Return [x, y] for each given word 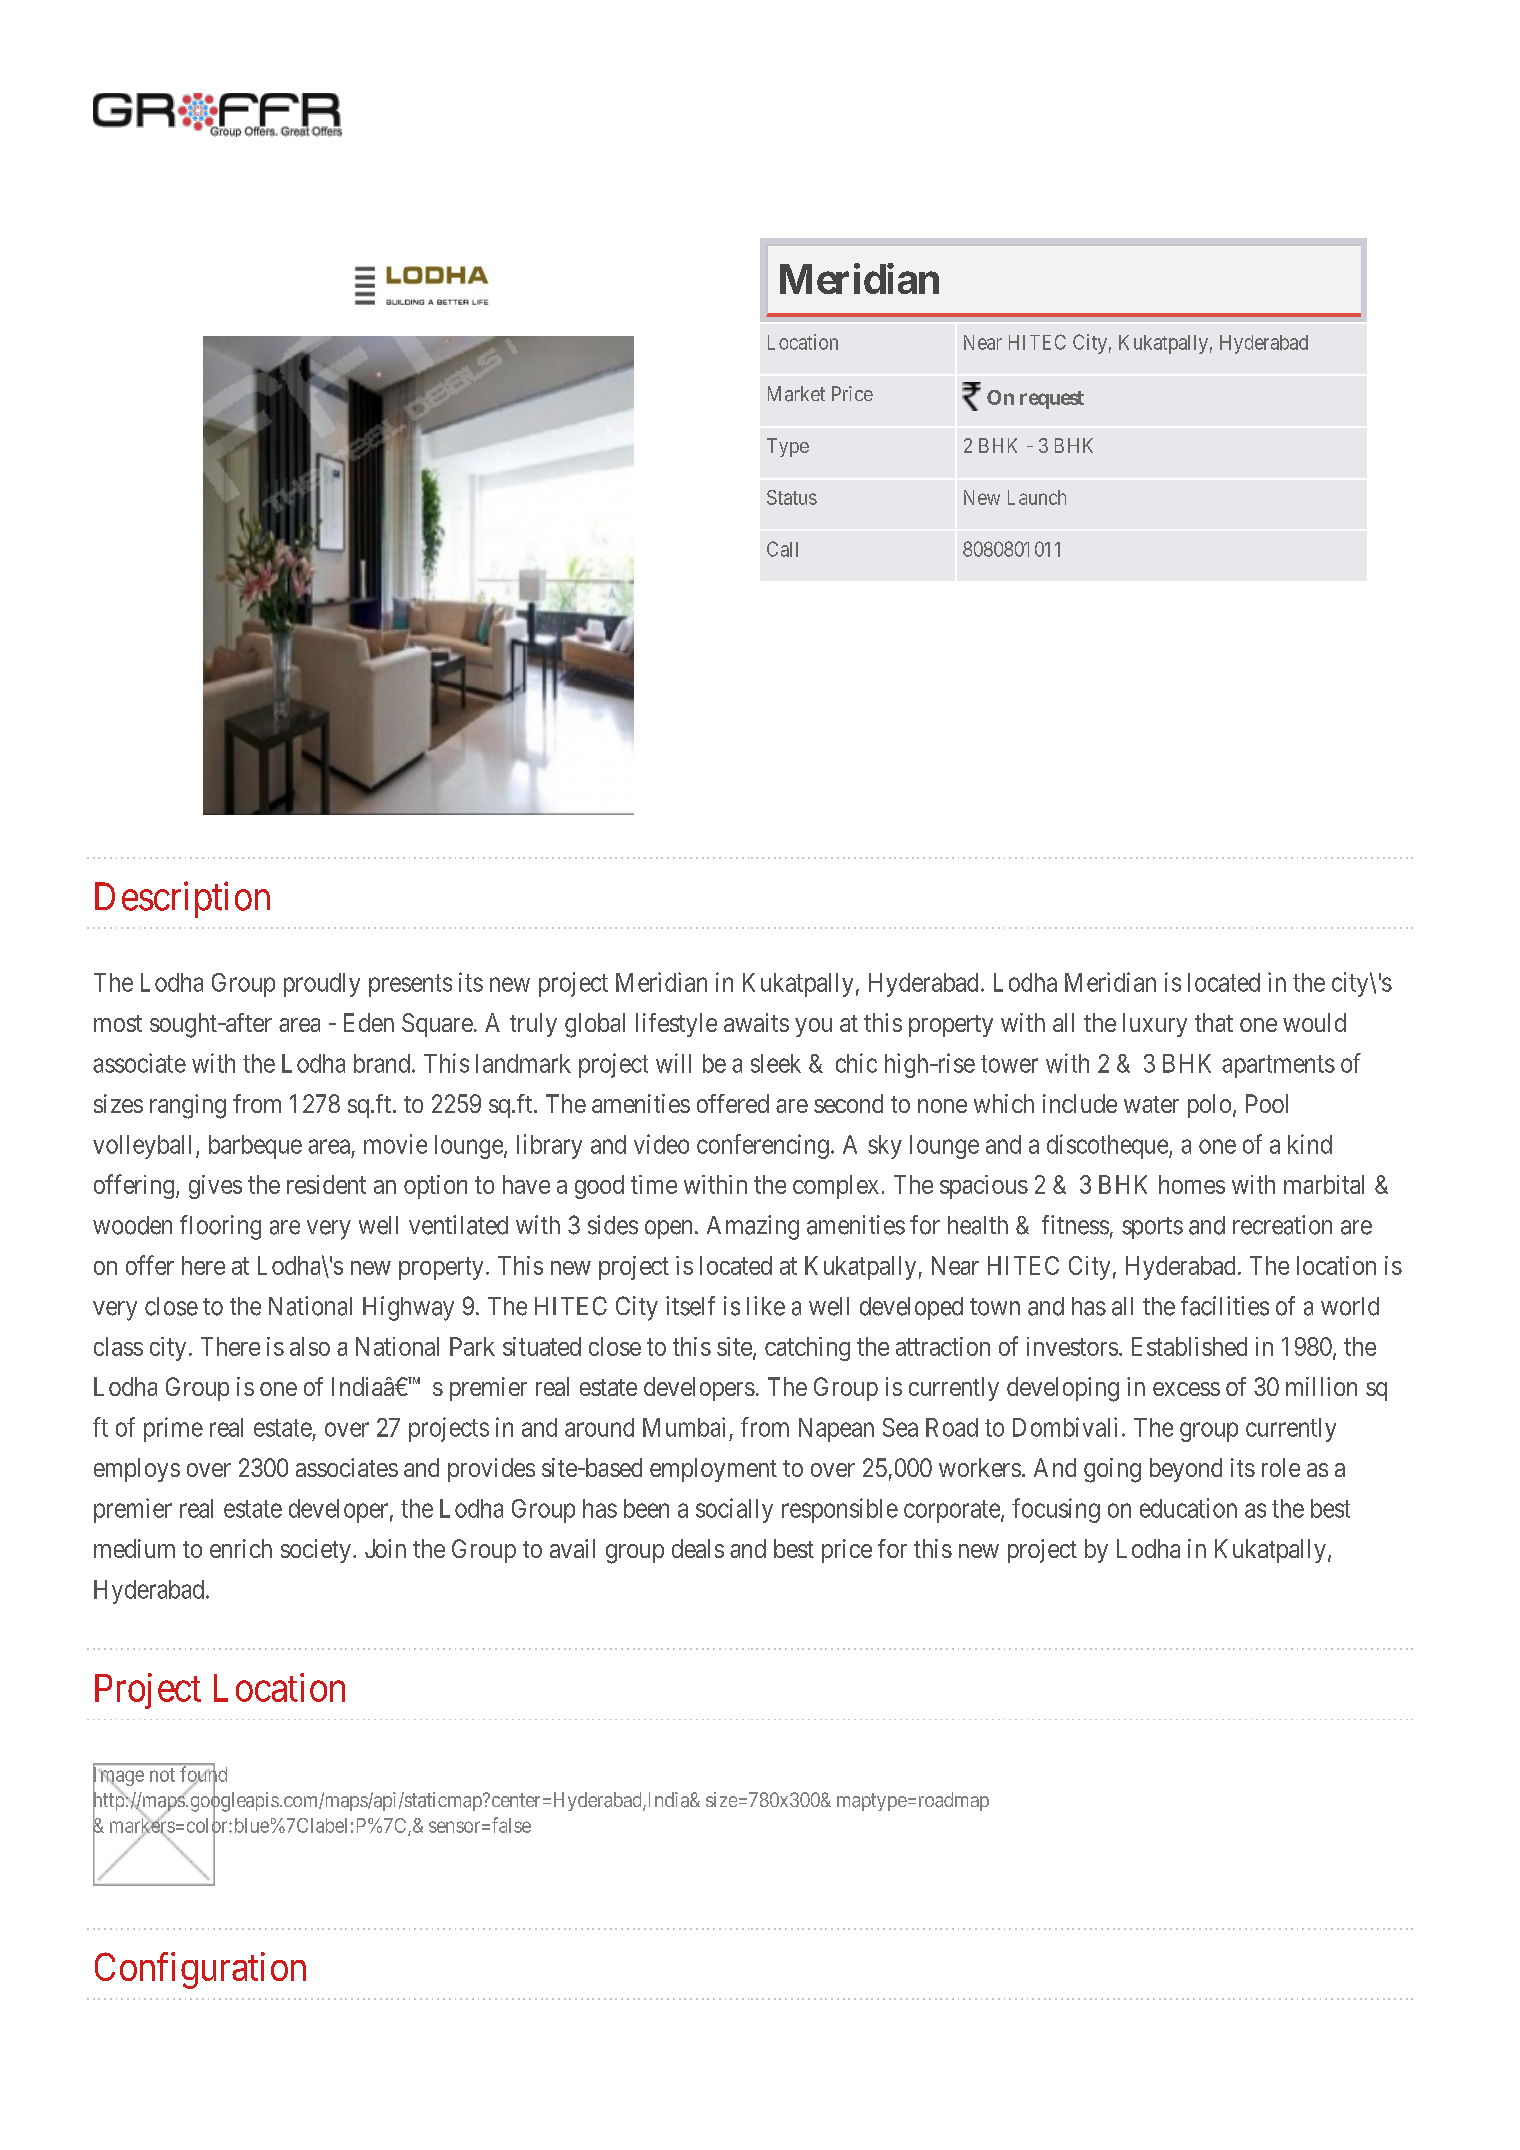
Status [792, 497]
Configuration [200, 1970]
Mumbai [684, 1427]
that [1214, 1022]
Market [796, 394]
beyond [1186, 1470]
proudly [322, 985]
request [1052, 400]
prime [173, 1429]
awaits [756, 1022]
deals [698, 1548]
